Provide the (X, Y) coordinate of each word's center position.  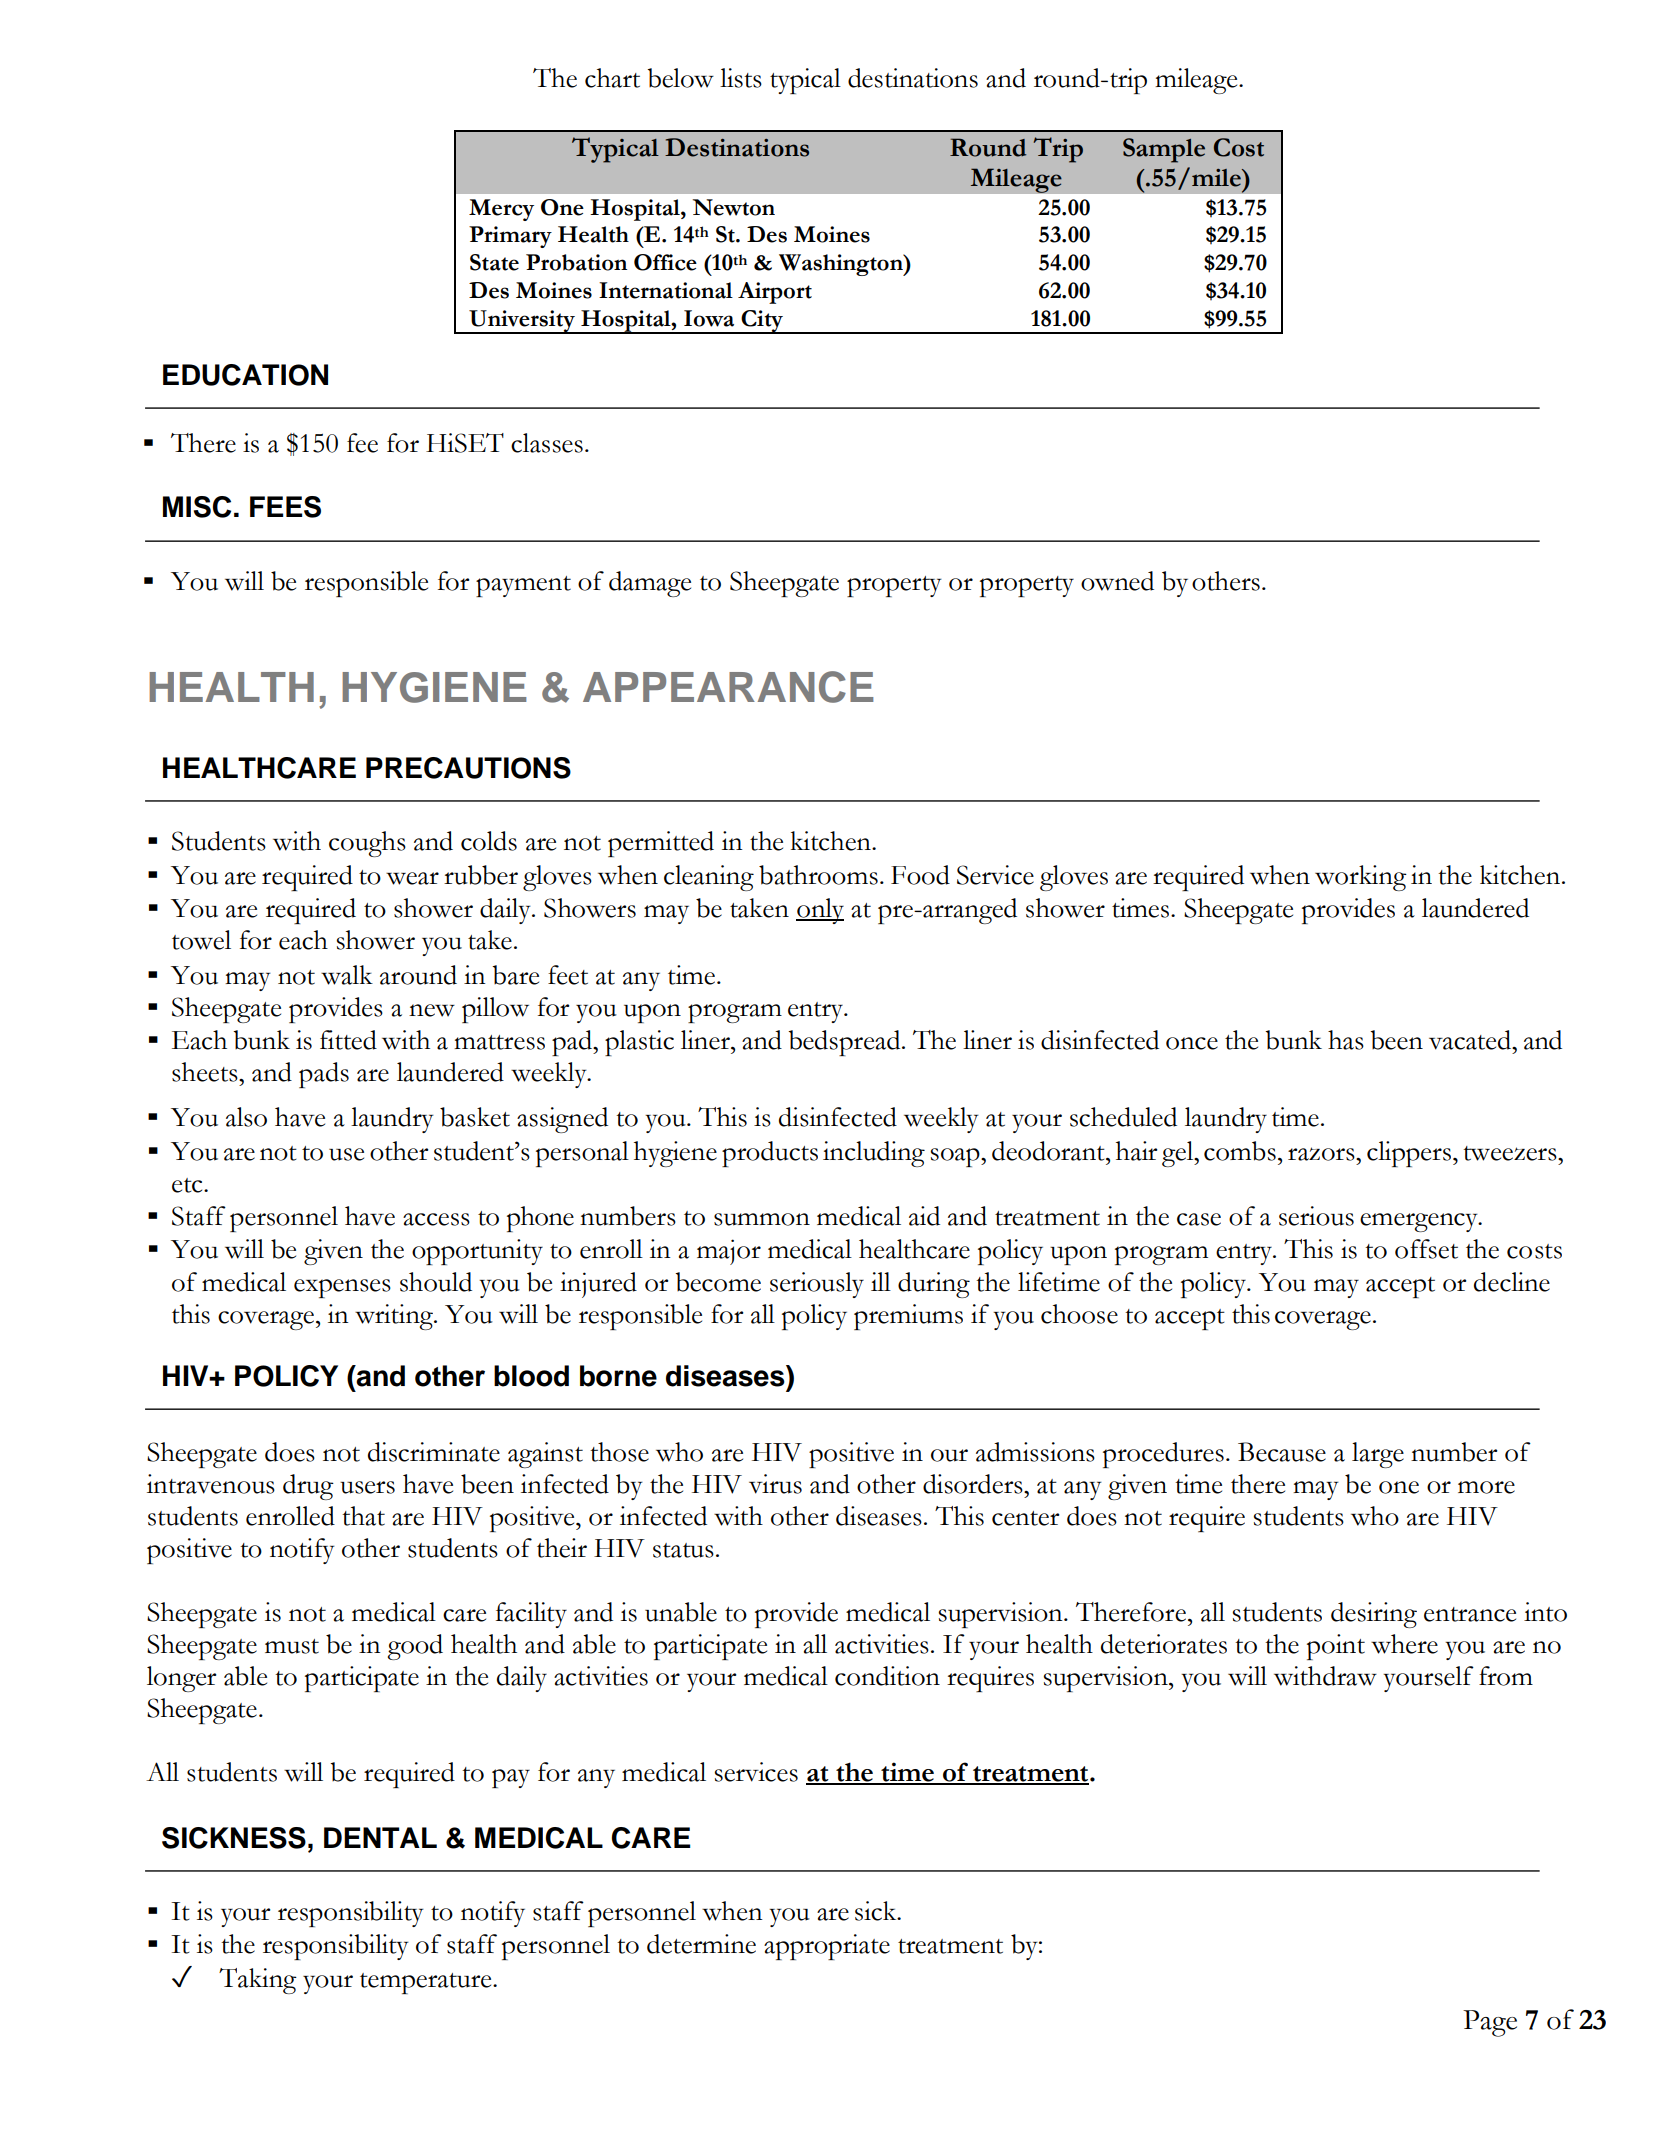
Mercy (501, 210)
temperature (427, 1983)
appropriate (827, 1947)
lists (741, 78)
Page (1490, 2023)
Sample (1164, 150)
